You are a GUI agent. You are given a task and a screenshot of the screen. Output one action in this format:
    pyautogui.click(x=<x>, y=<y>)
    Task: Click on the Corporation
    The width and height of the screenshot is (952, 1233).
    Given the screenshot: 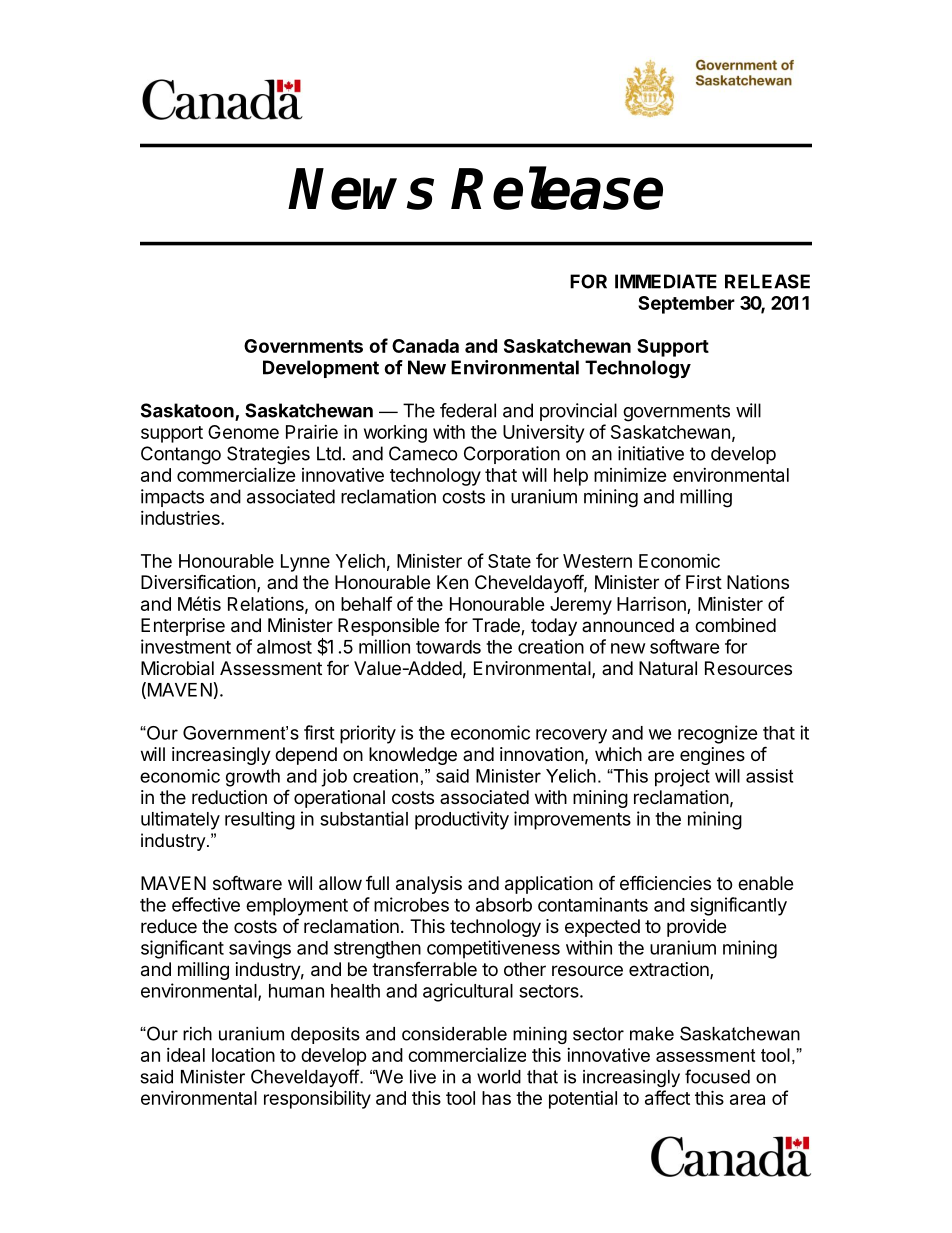 What is the action you would take?
    pyautogui.click(x=512, y=455)
